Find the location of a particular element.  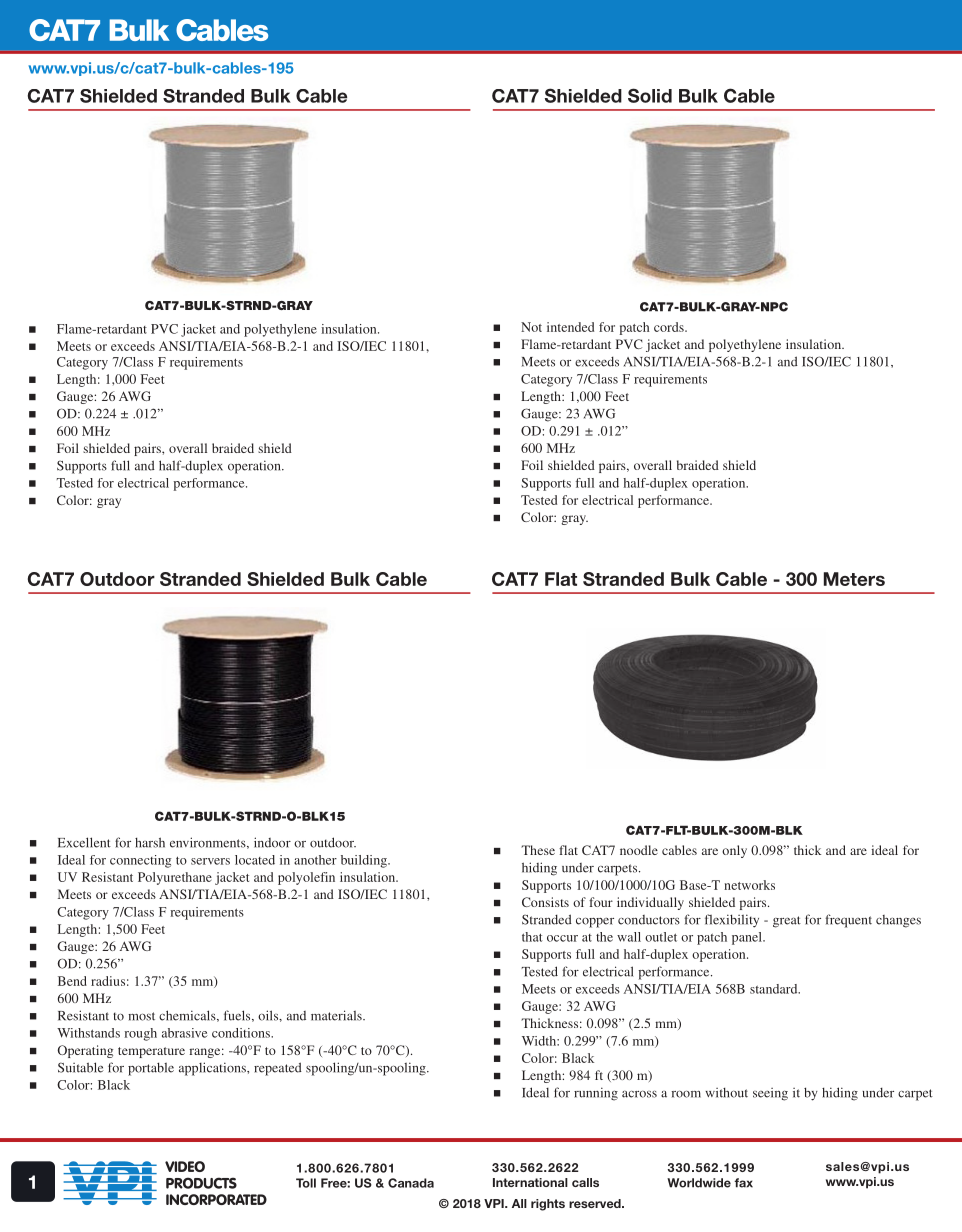

Solid is located at coordinates (650, 95).
